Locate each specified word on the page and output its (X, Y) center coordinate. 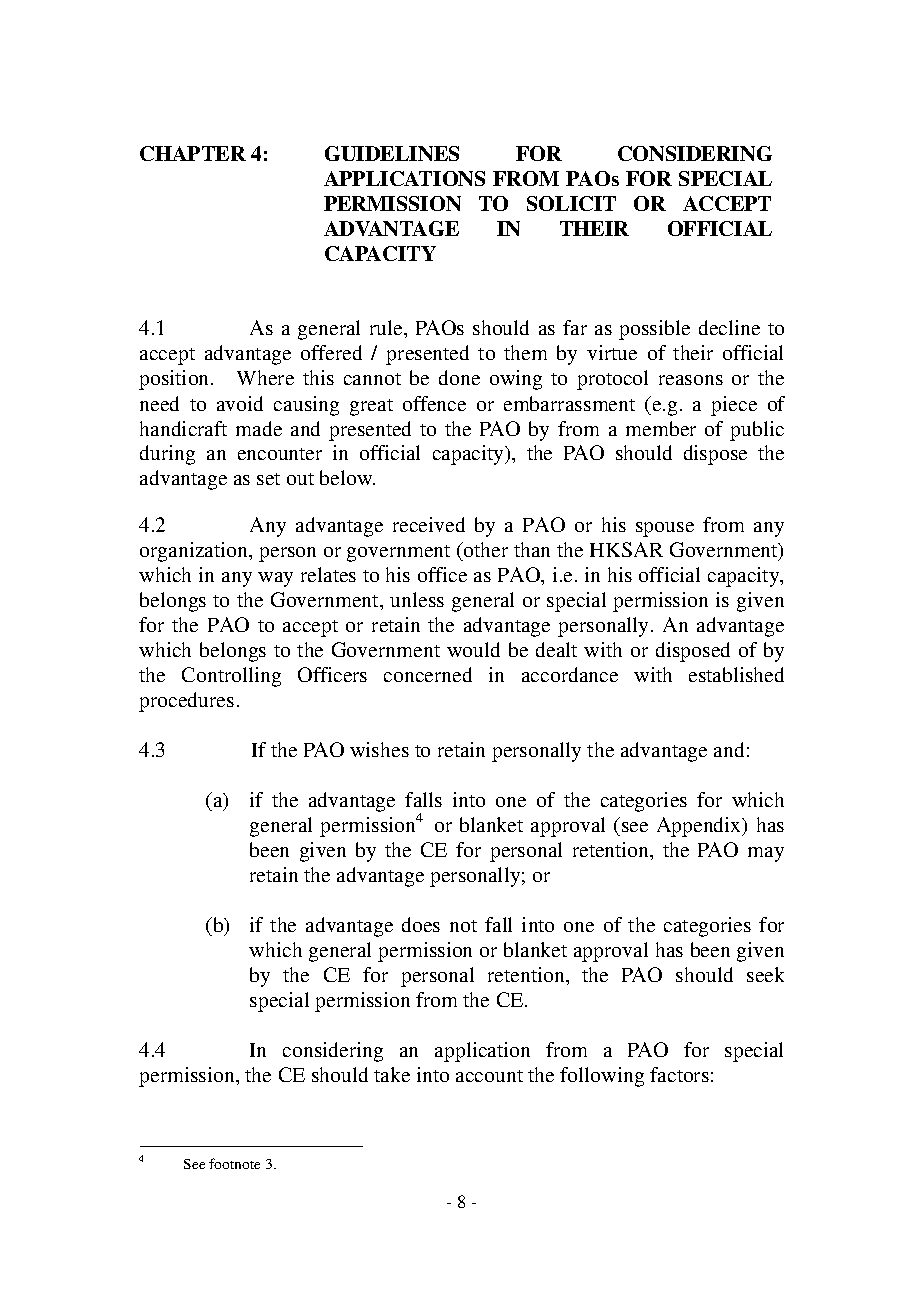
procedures (186, 702)
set (268, 479)
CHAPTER (193, 153)
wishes (379, 749)
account (489, 1076)
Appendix (700, 827)
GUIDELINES (392, 153)
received (429, 524)
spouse (665, 529)
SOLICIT (571, 203)
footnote (234, 1163)
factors (679, 1074)
